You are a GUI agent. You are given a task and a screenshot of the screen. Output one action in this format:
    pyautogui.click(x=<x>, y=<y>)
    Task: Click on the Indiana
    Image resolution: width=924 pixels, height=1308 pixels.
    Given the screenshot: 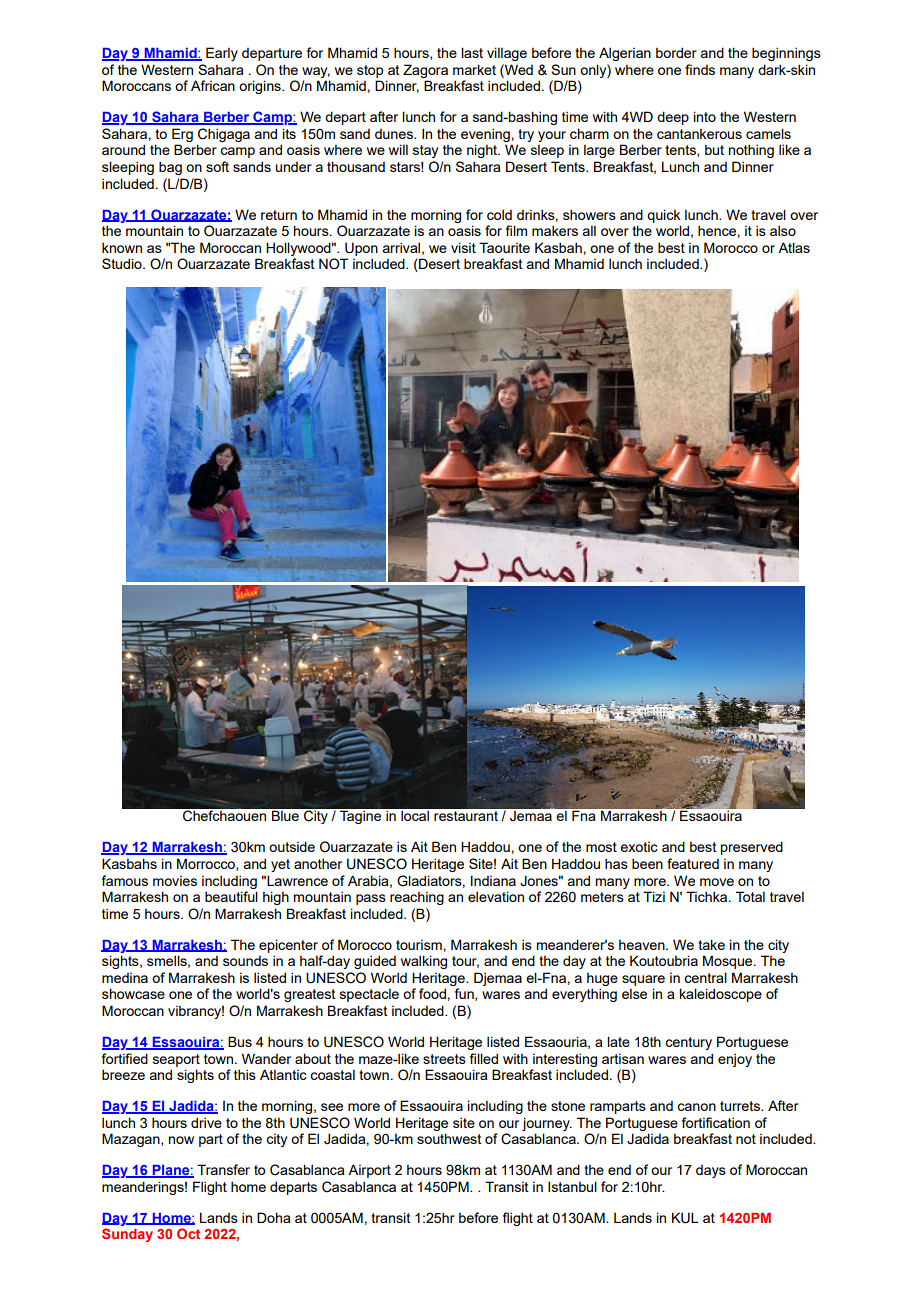 What is the action you would take?
    pyautogui.click(x=493, y=880)
